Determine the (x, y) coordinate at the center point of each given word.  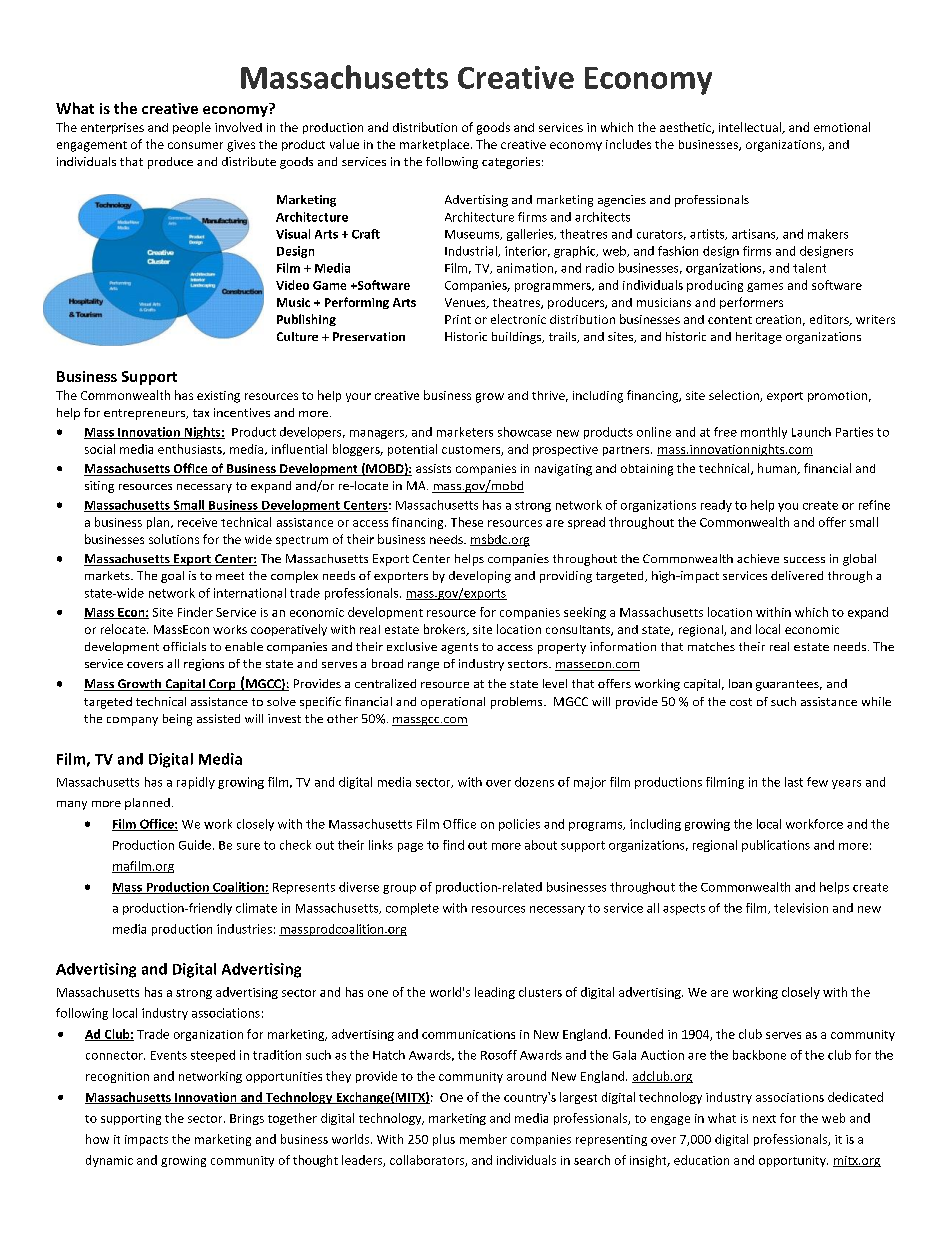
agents (459, 648)
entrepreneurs (146, 414)
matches (711, 646)
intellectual (751, 128)
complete (412, 909)
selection (735, 396)
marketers (465, 432)
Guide (195, 845)
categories (511, 163)
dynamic (109, 1161)
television (801, 908)
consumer (195, 145)
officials (184, 646)
